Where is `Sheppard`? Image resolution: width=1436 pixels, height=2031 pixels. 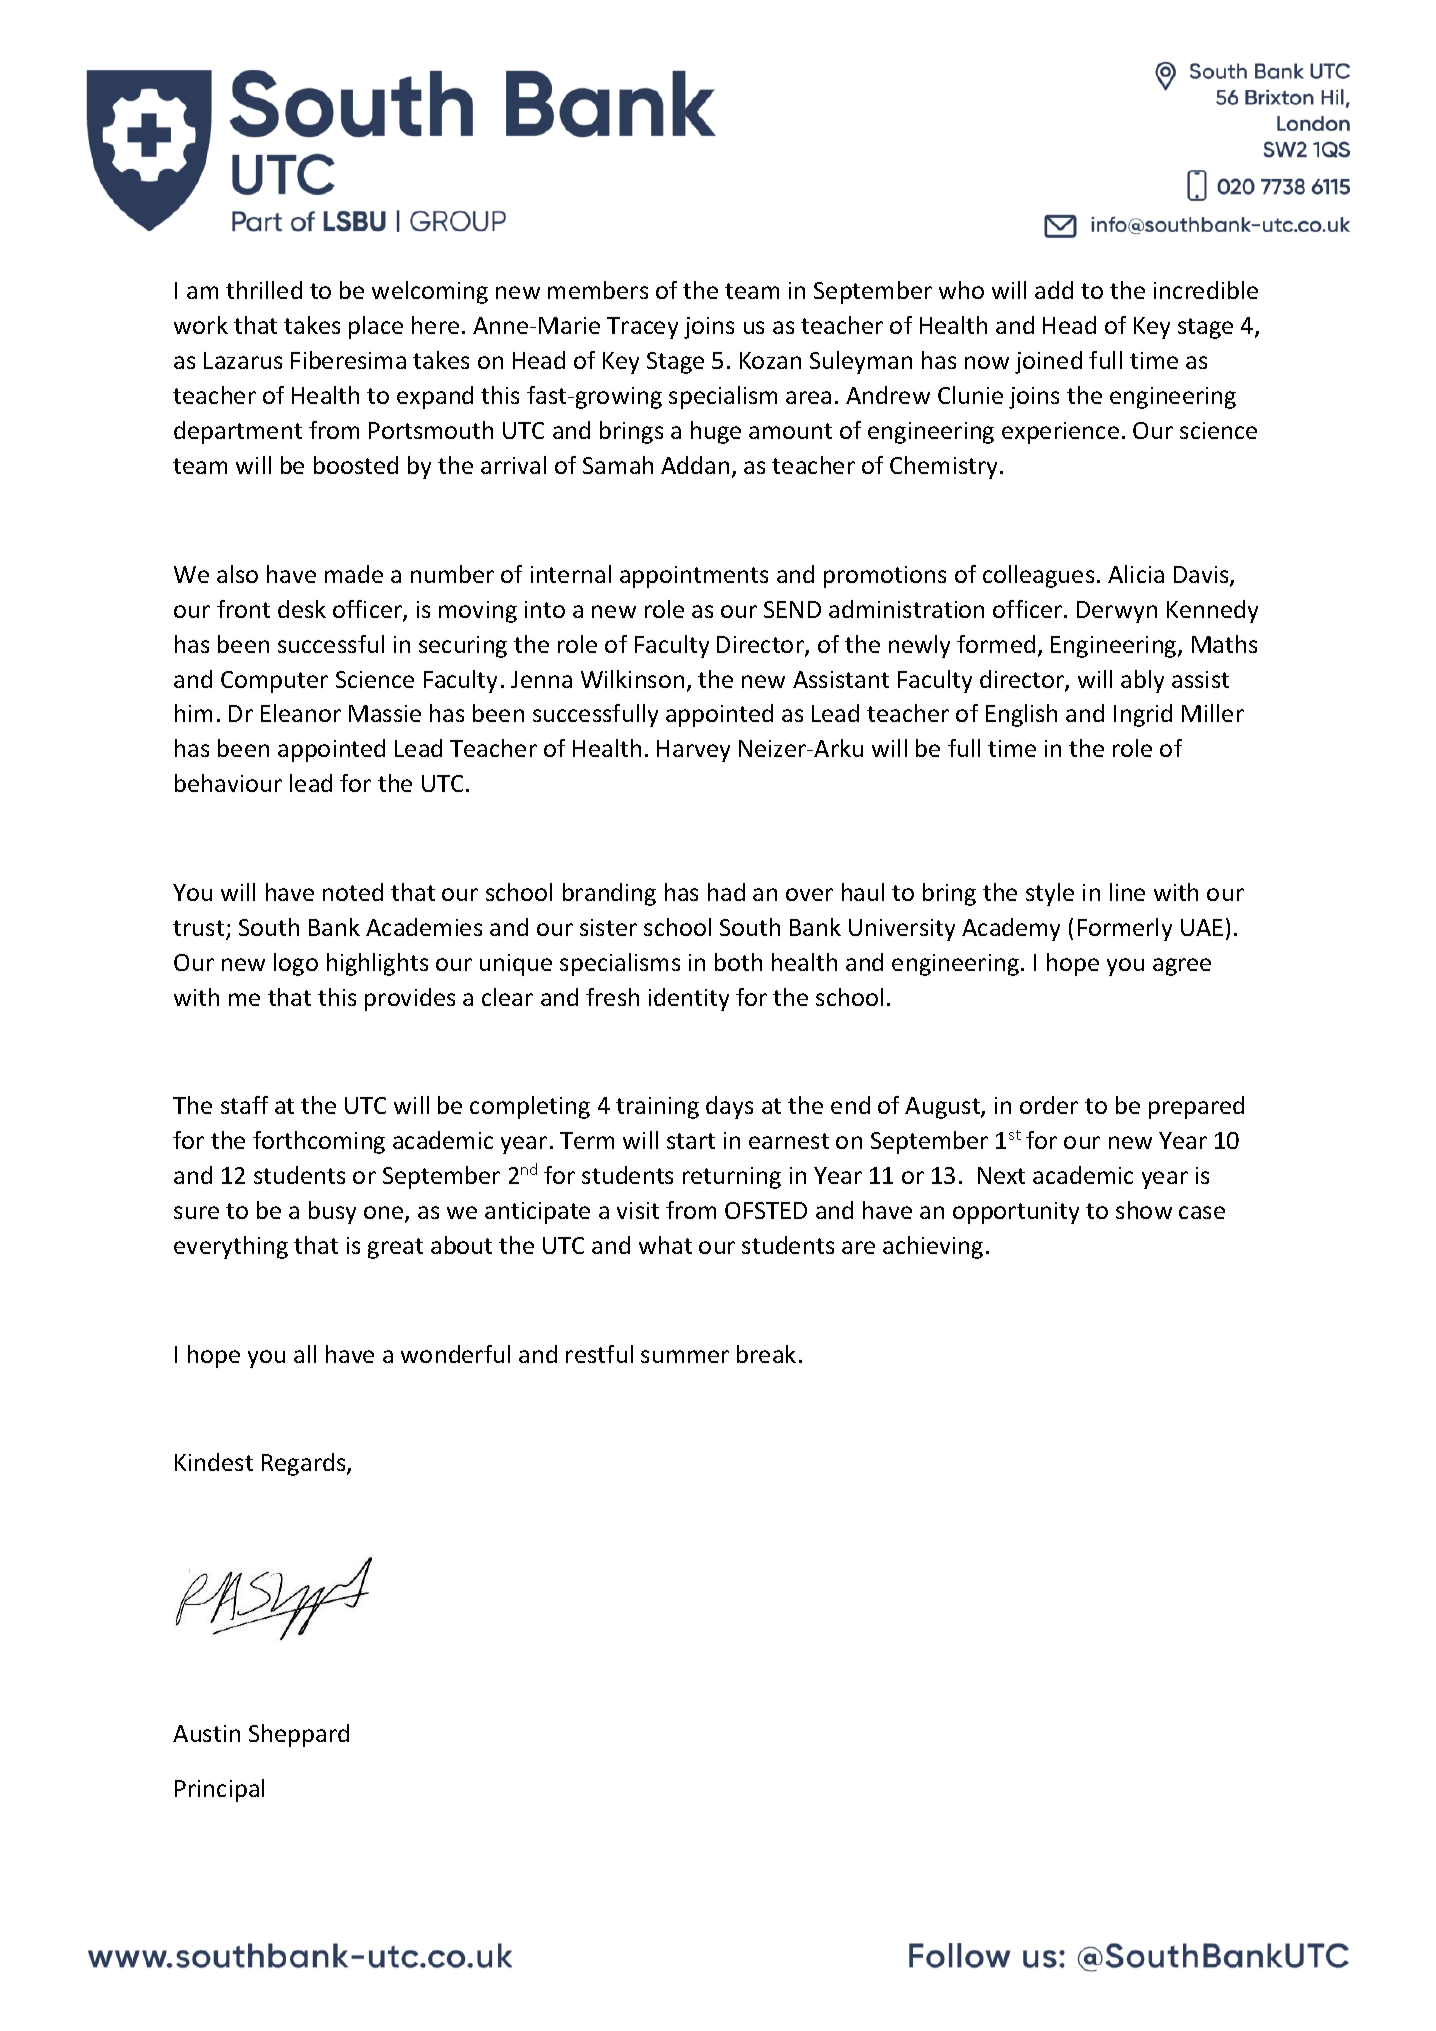 Sheppard is located at coordinates (299, 1735).
